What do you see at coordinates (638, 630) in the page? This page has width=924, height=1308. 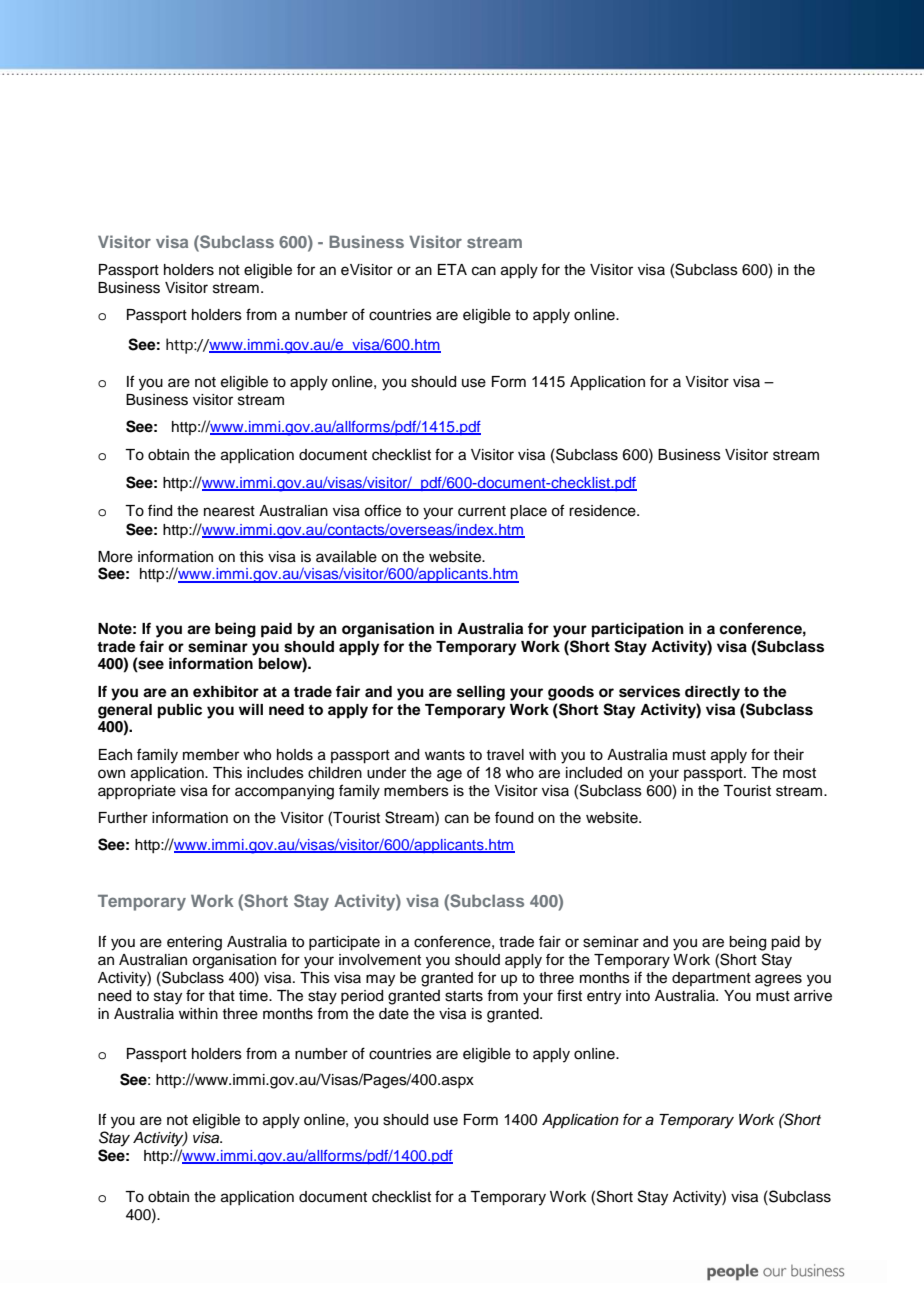 I see `participation` at bounding box center [638, 630].
